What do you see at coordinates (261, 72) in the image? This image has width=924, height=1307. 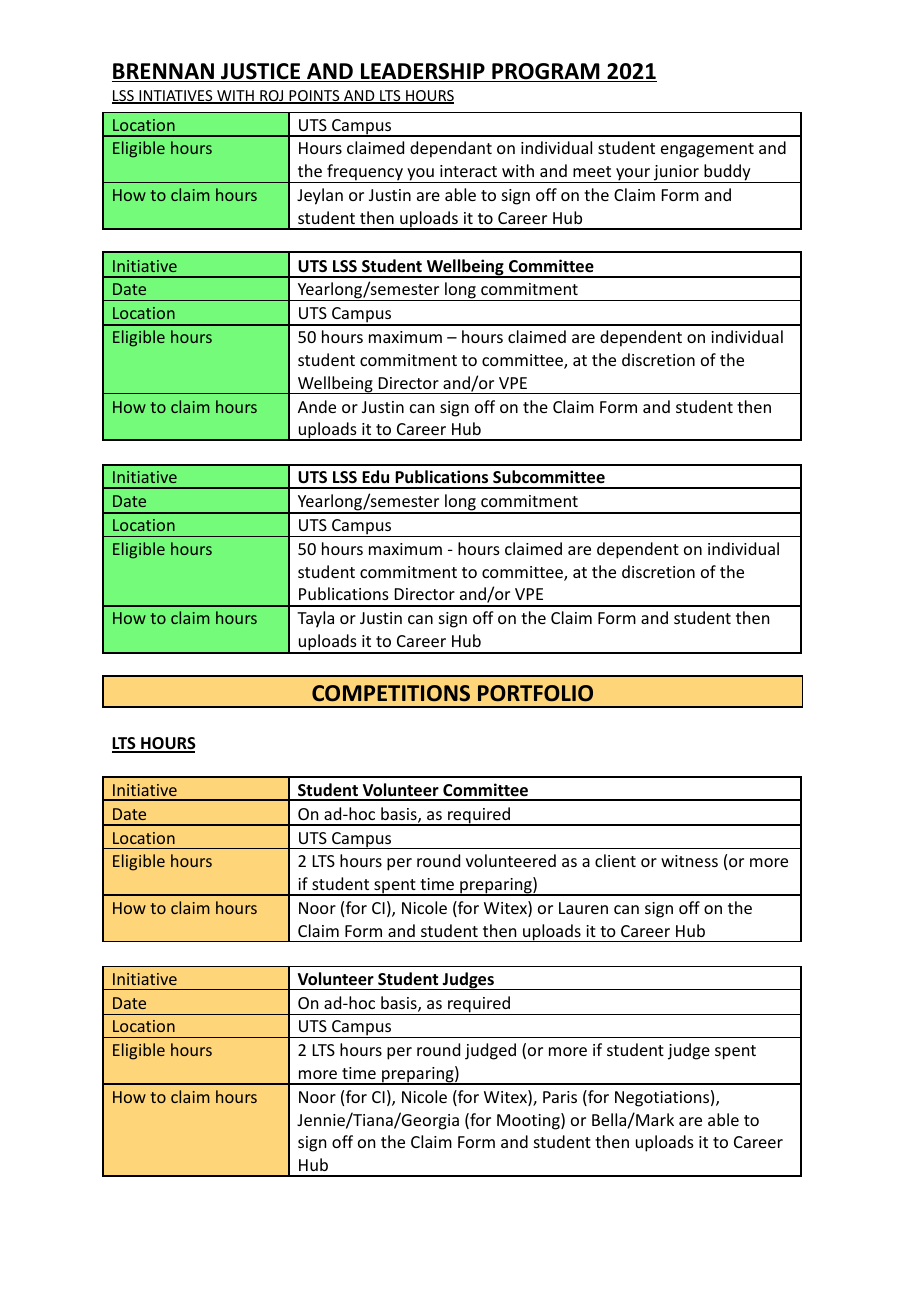 I see `JUSTICE` at bounding box center [261, 72].
